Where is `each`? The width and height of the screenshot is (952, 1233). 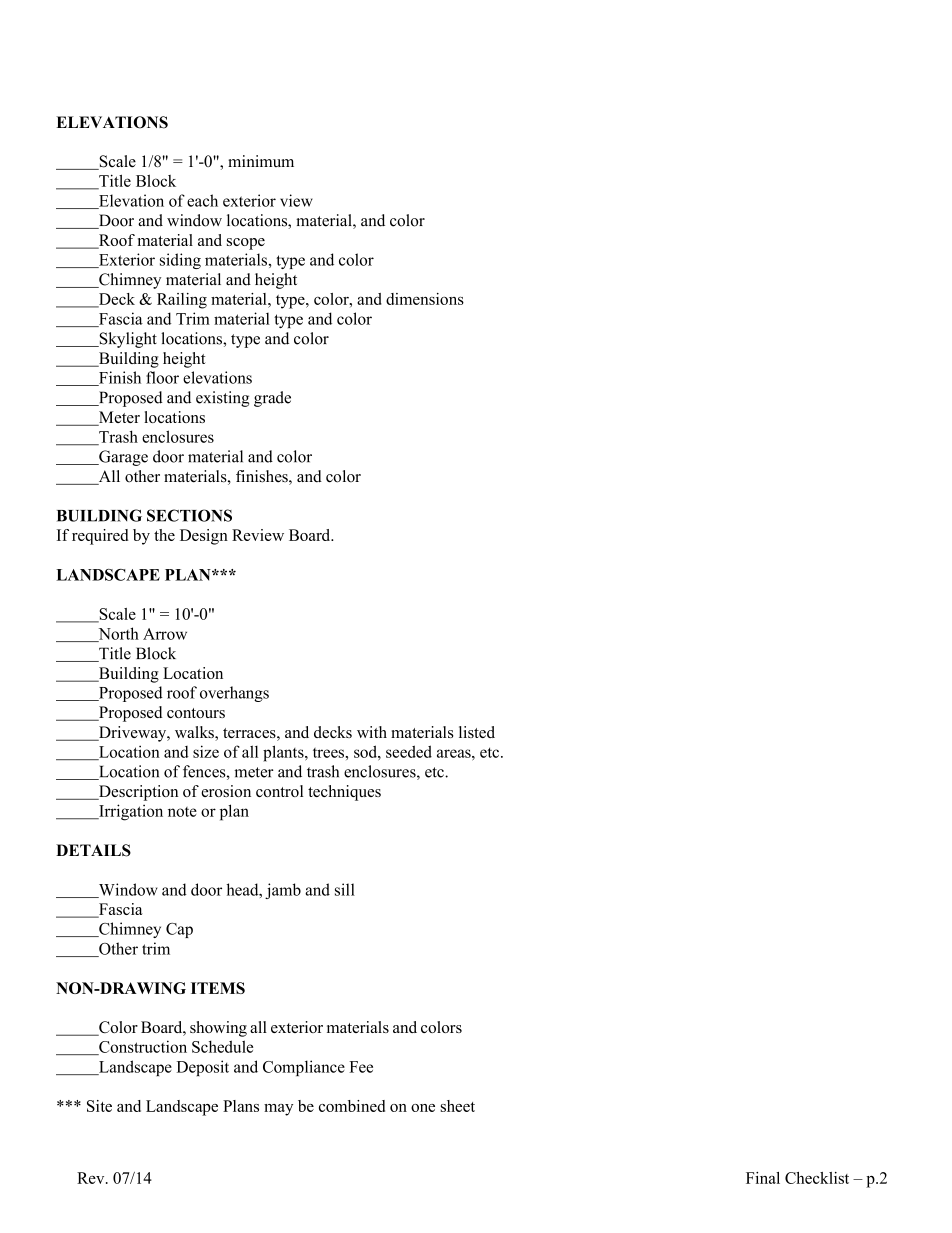 each is located at coordinates (202, 200).
